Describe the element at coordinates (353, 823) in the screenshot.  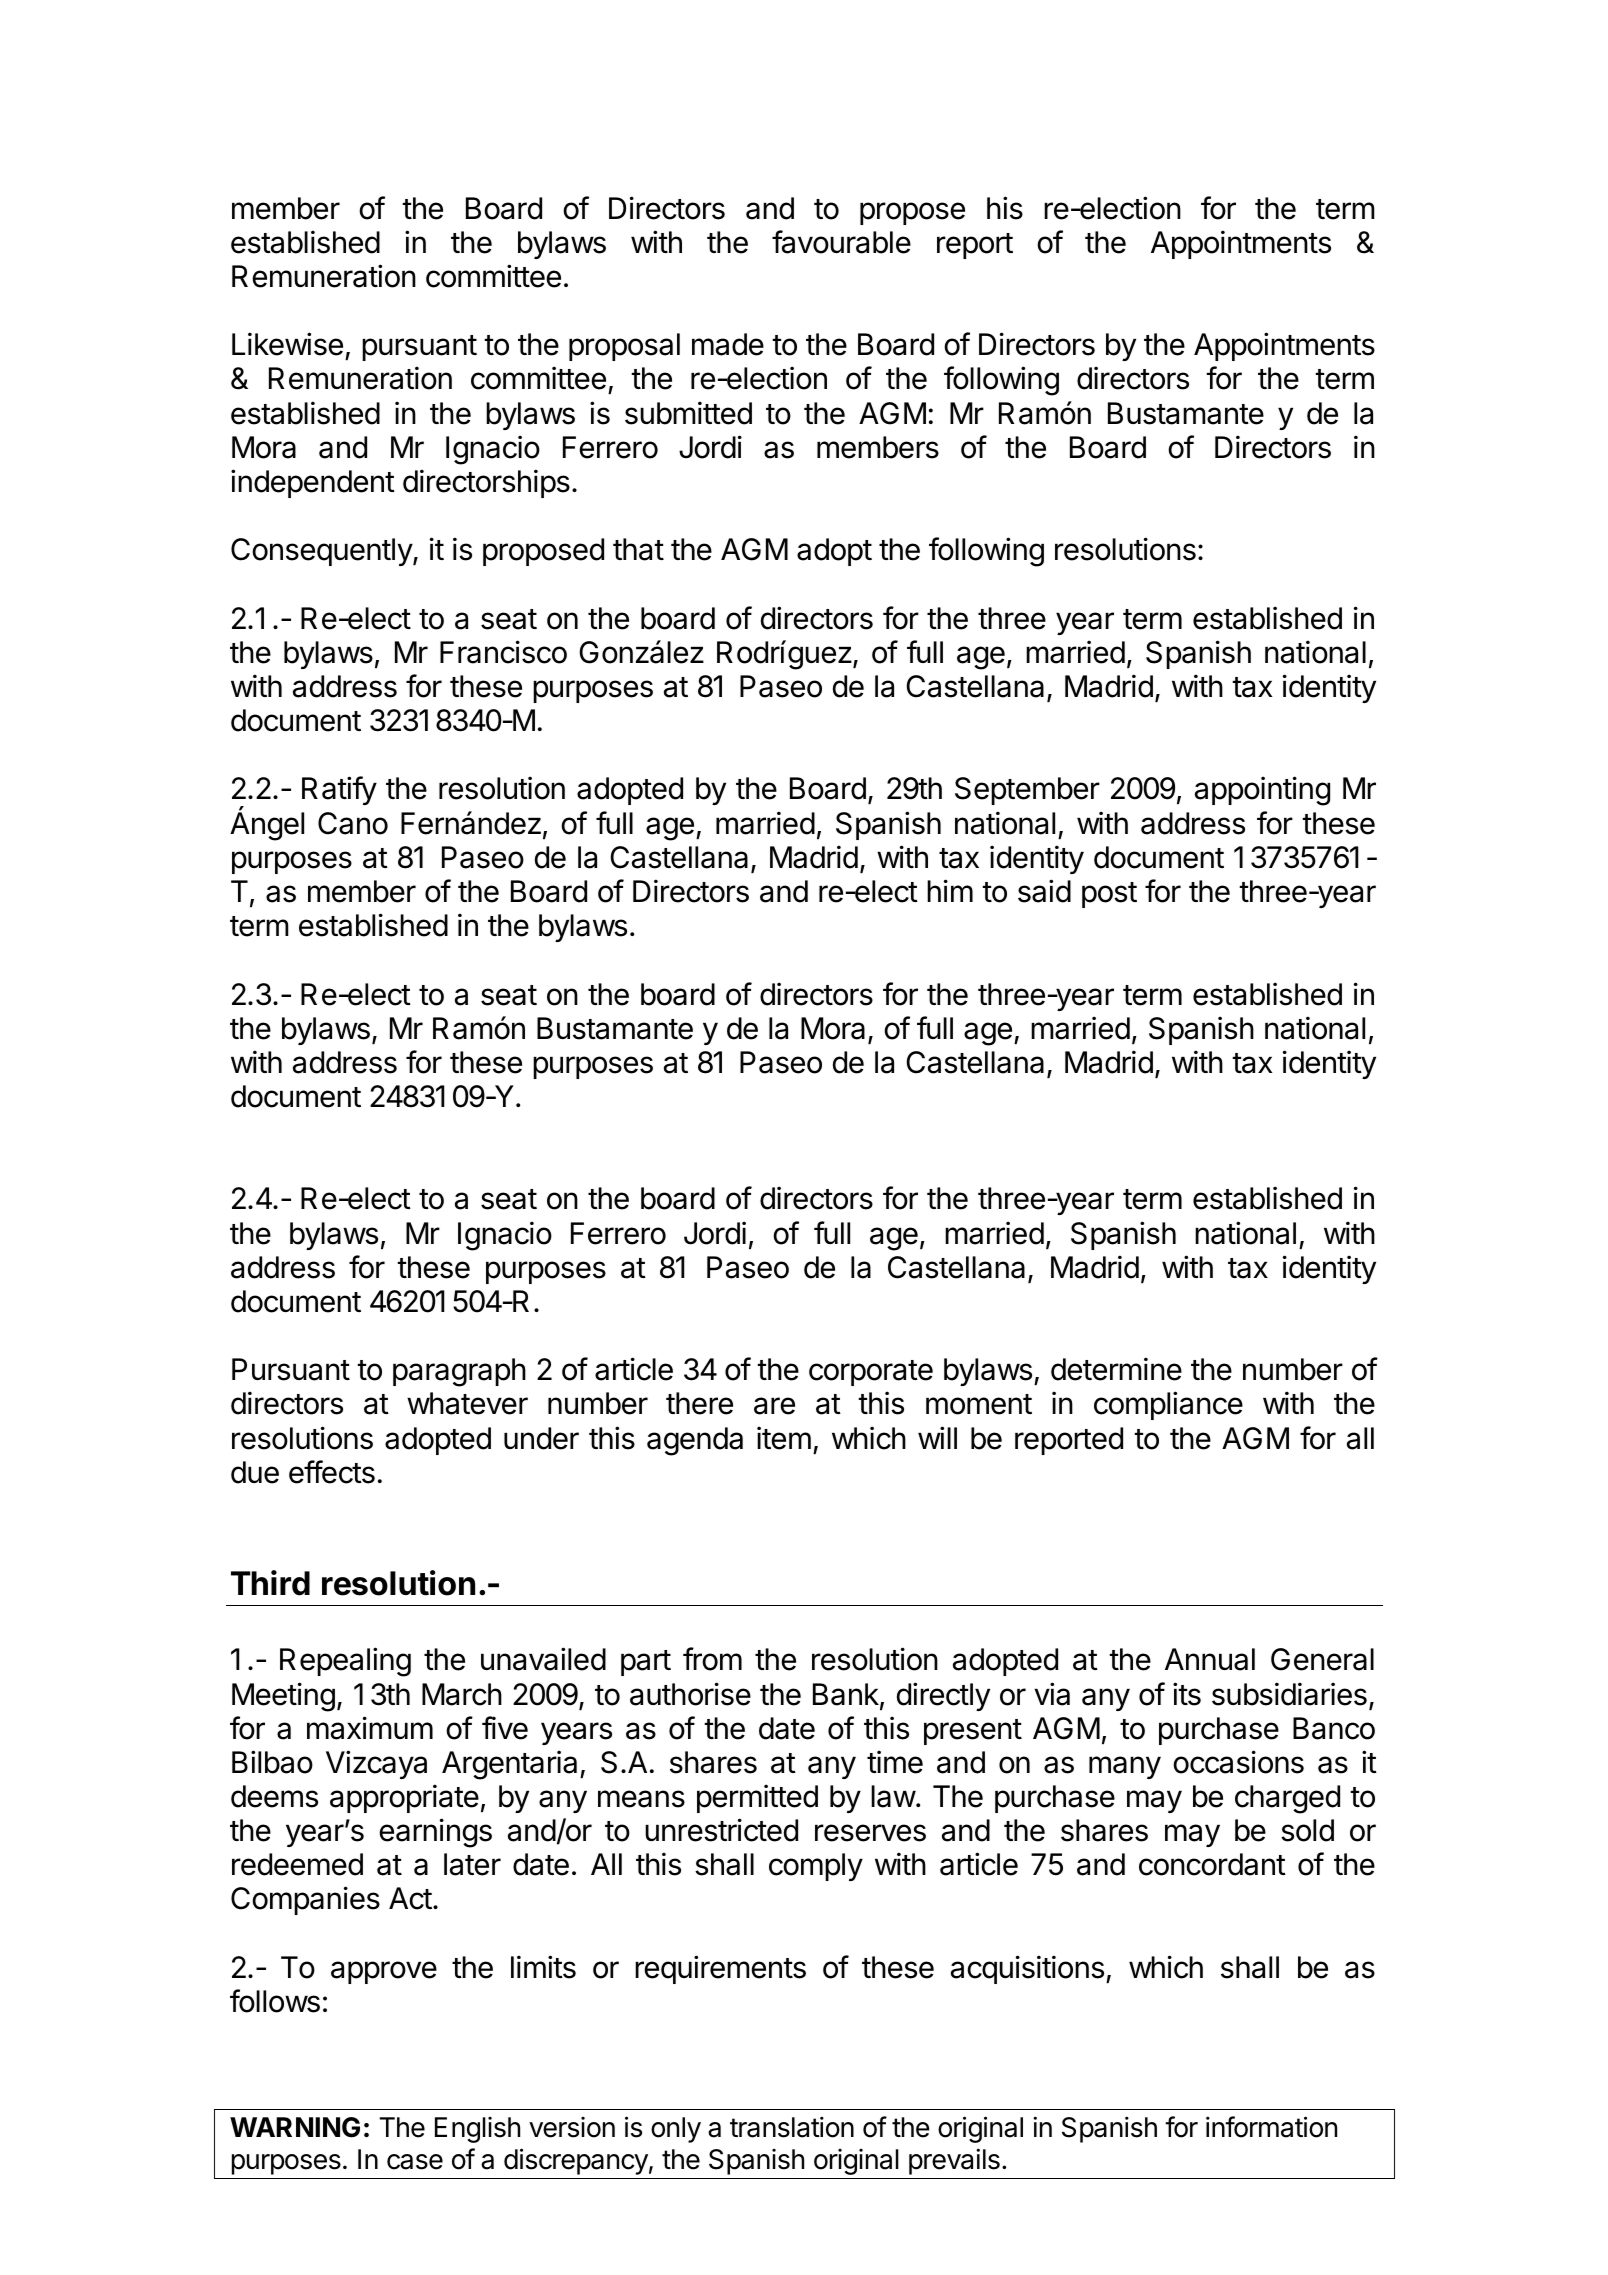
I see `Cano` at that location.
